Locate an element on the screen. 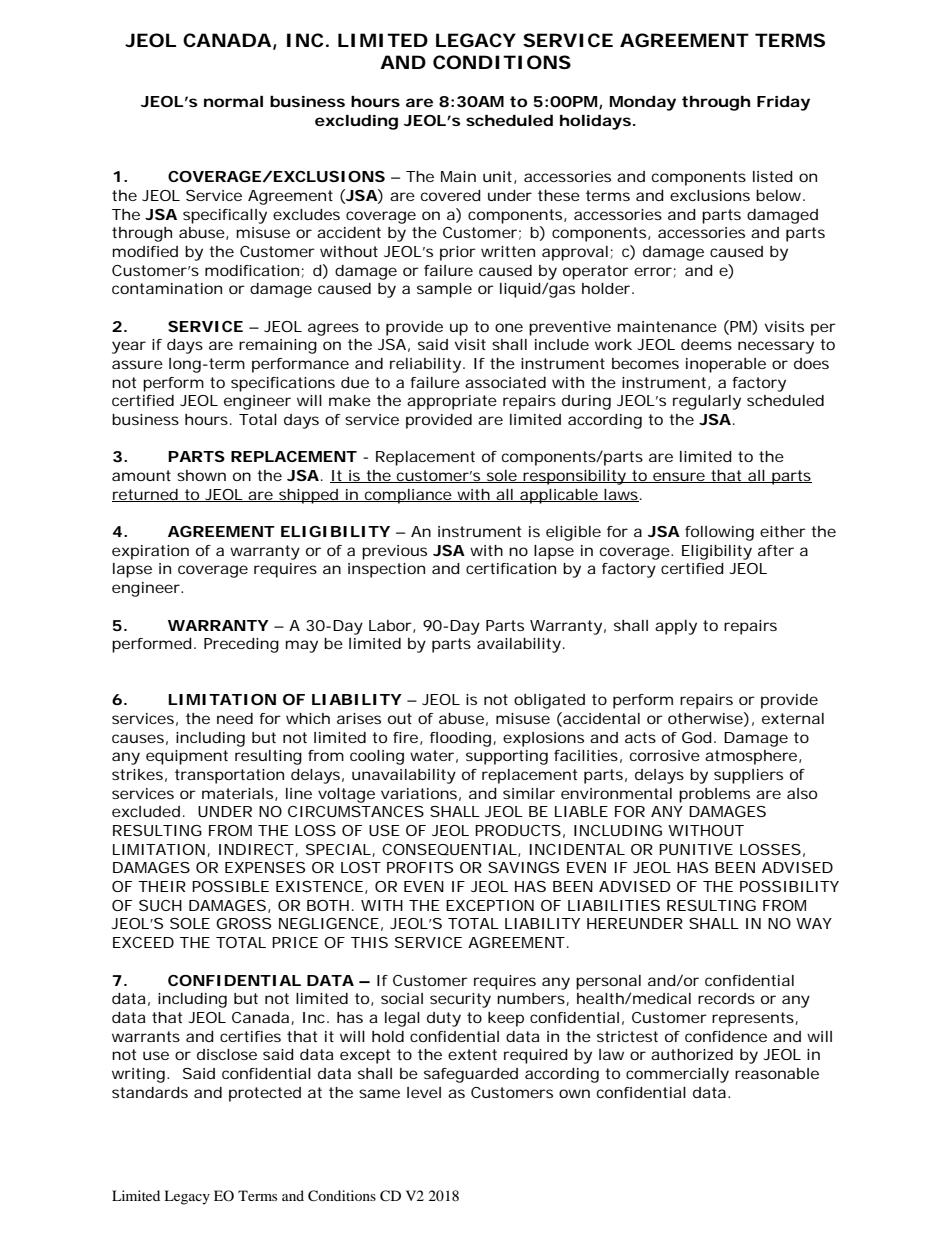 Image resolution: width=952 pixels, height=1233 pixels. disclose is located at coordinates (227, 1054).
